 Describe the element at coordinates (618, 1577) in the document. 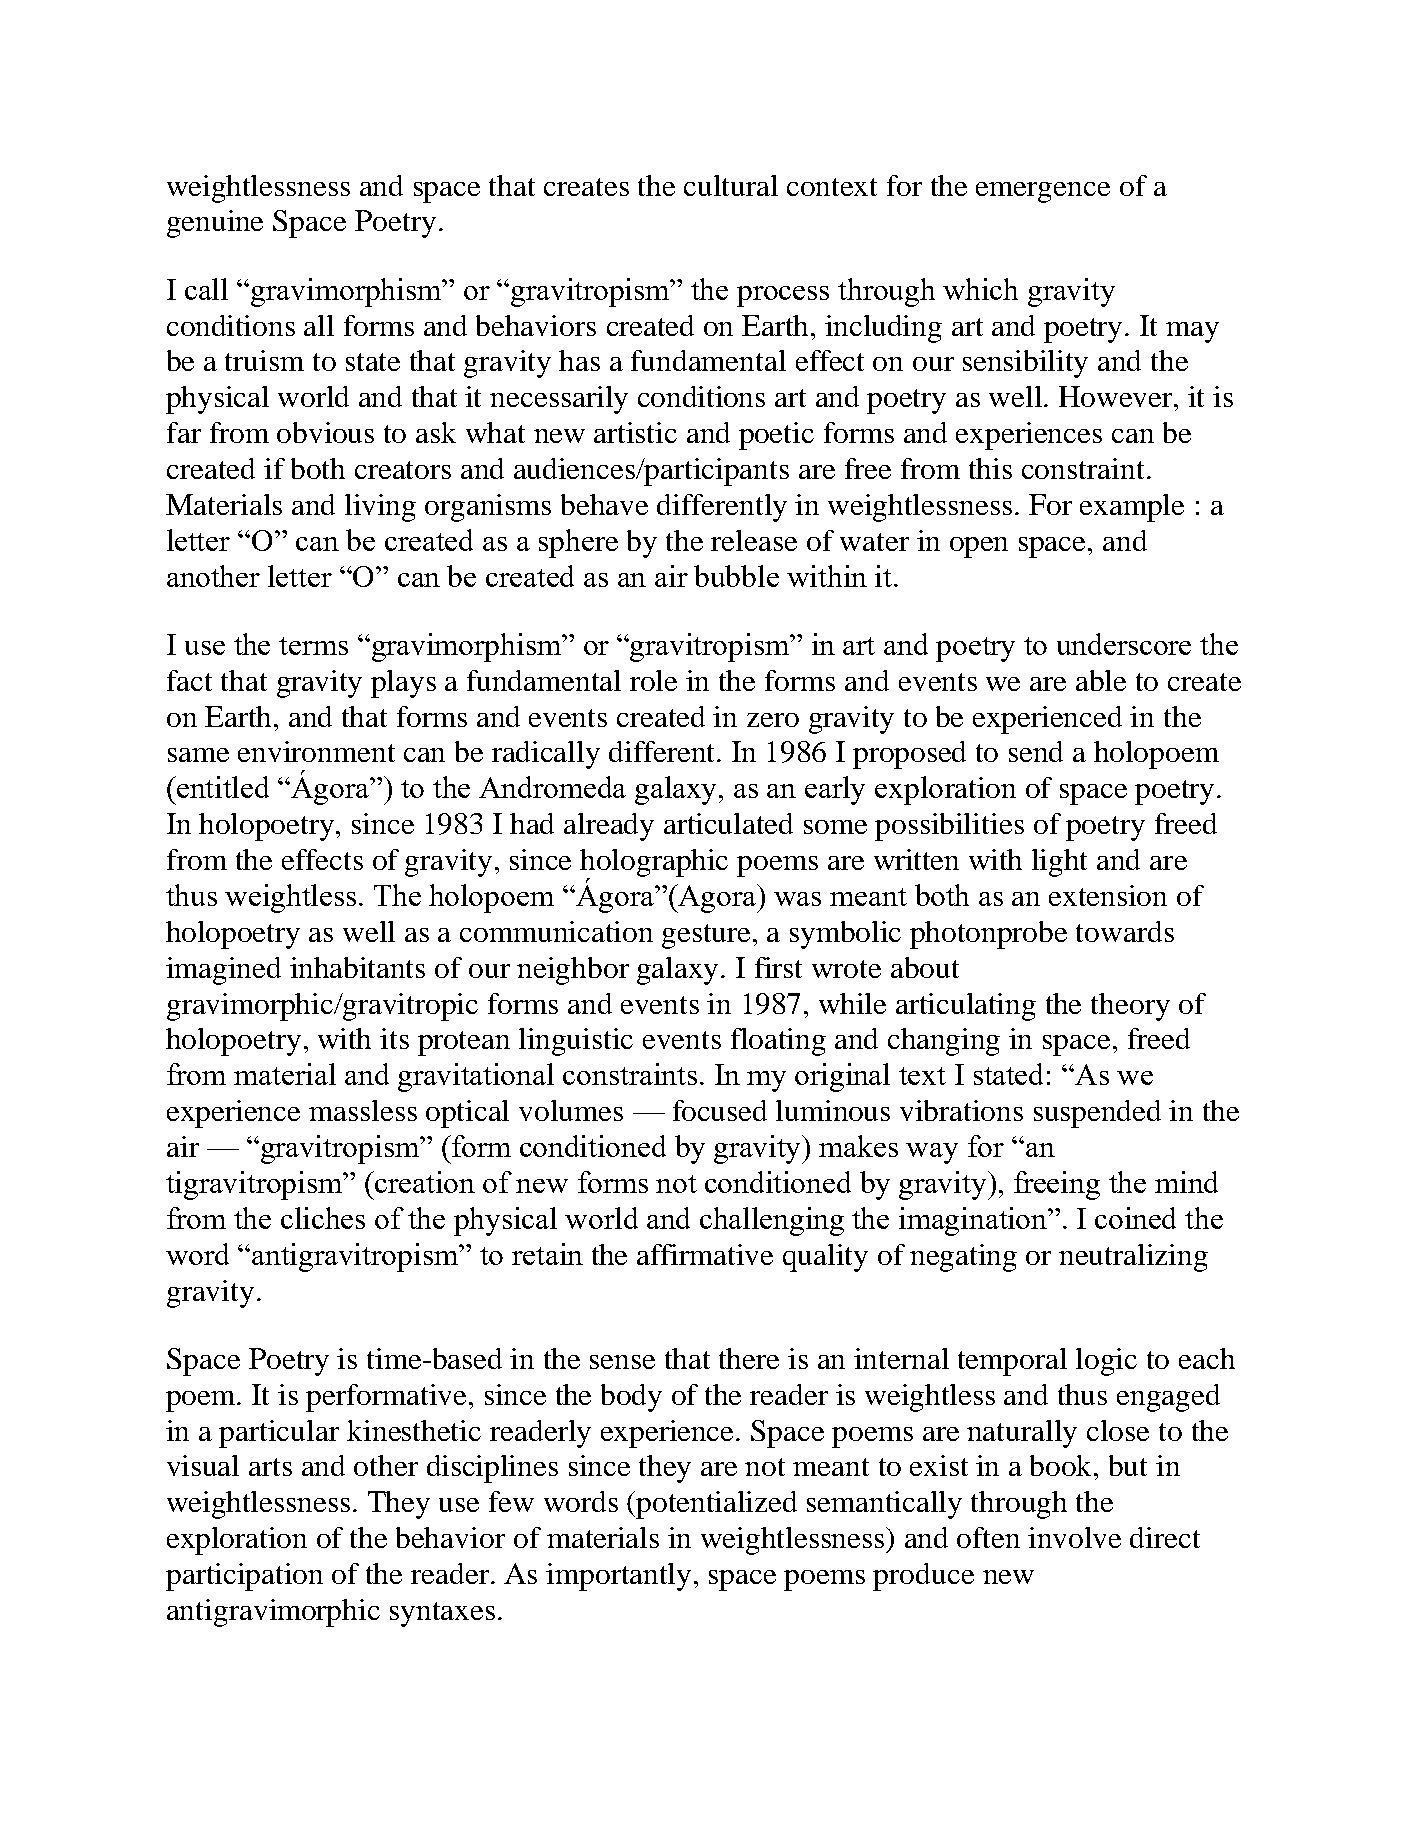

I see `importantly` at that location.
